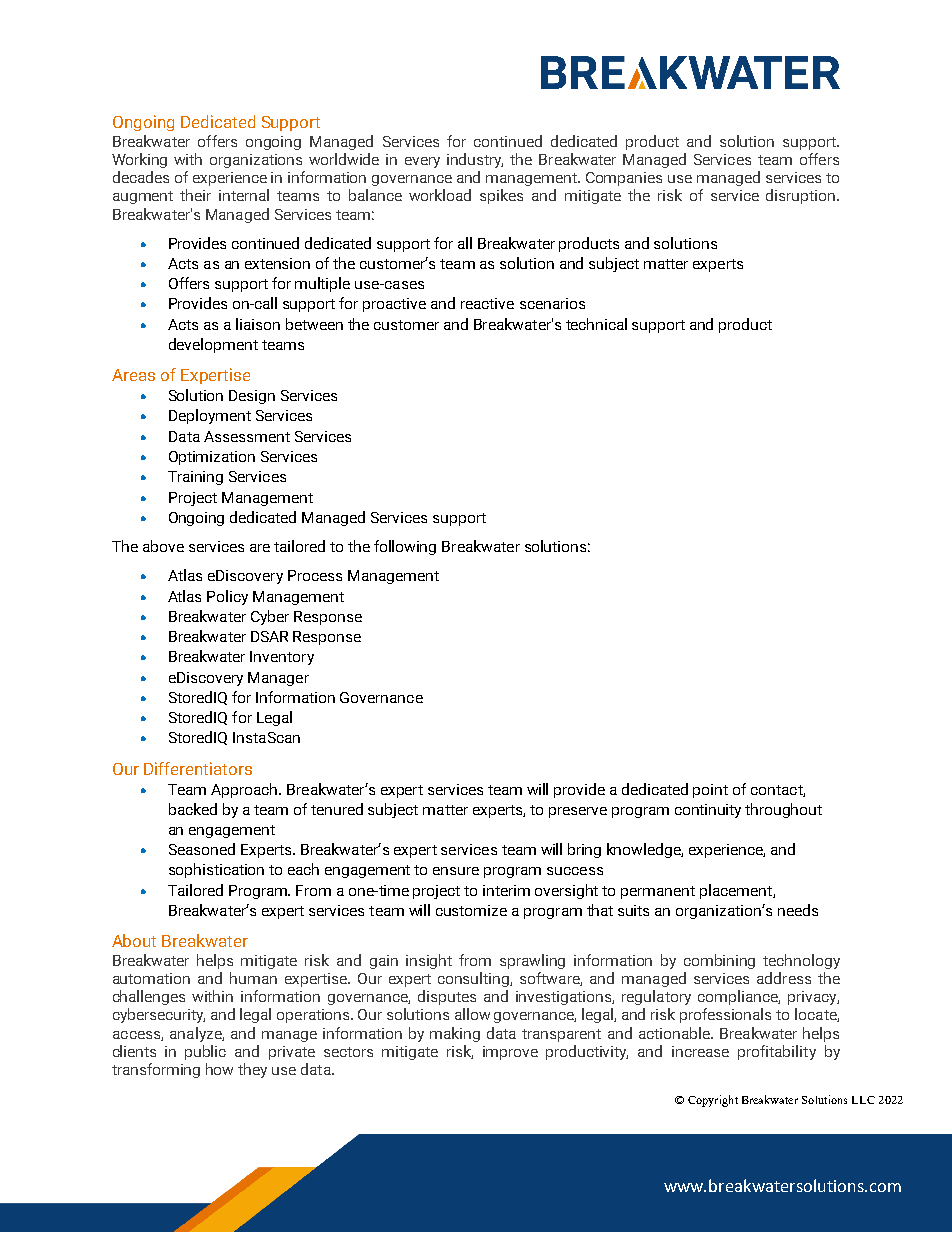  I want to click on how, so click(219, 1069).
